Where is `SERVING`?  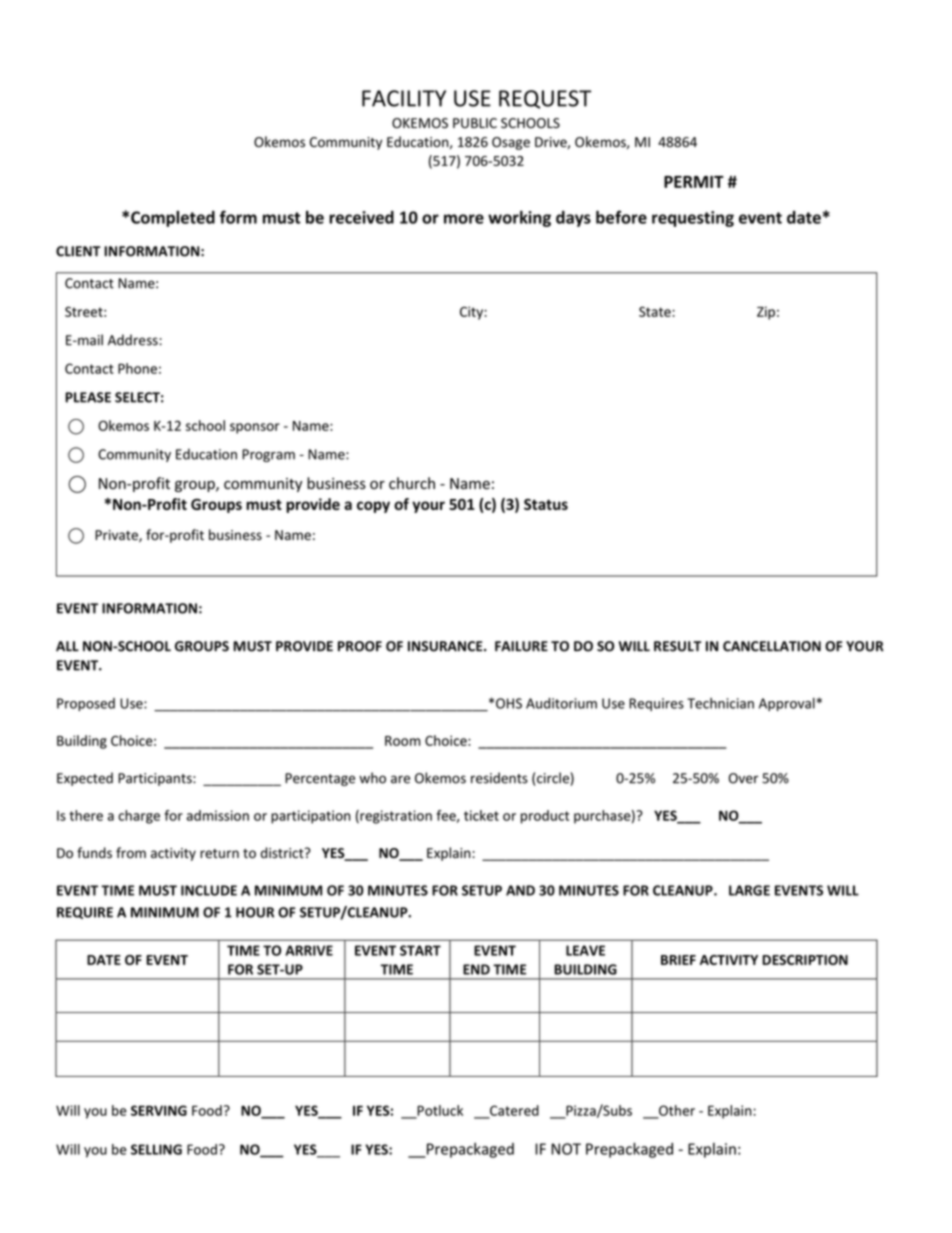
SERVING is located at coordinates (159, 1110).
